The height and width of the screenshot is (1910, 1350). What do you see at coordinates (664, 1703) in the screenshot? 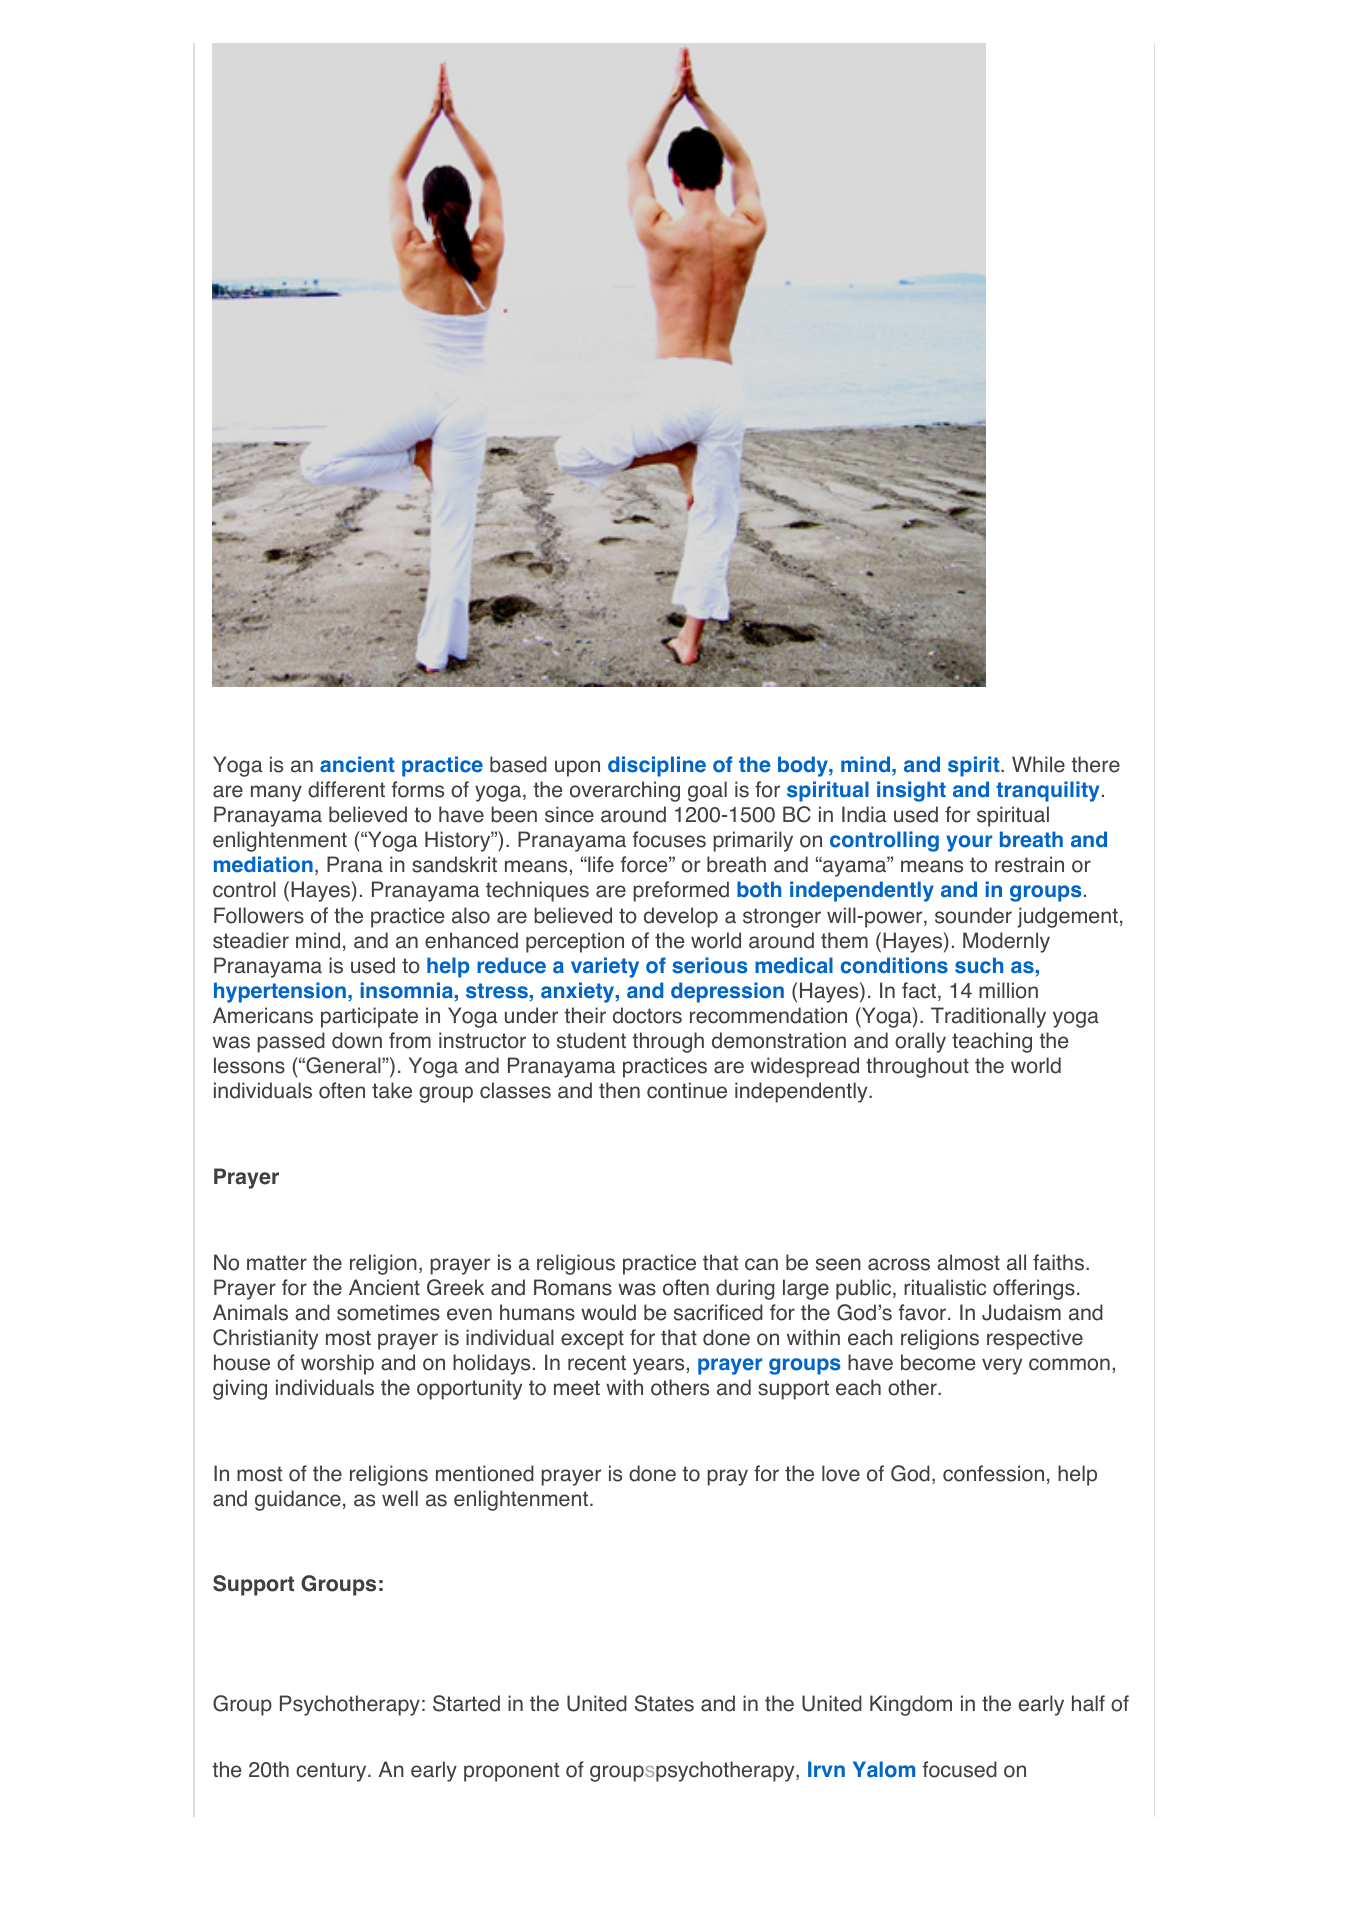
I see `States` at bounding box center [664, 1703].
